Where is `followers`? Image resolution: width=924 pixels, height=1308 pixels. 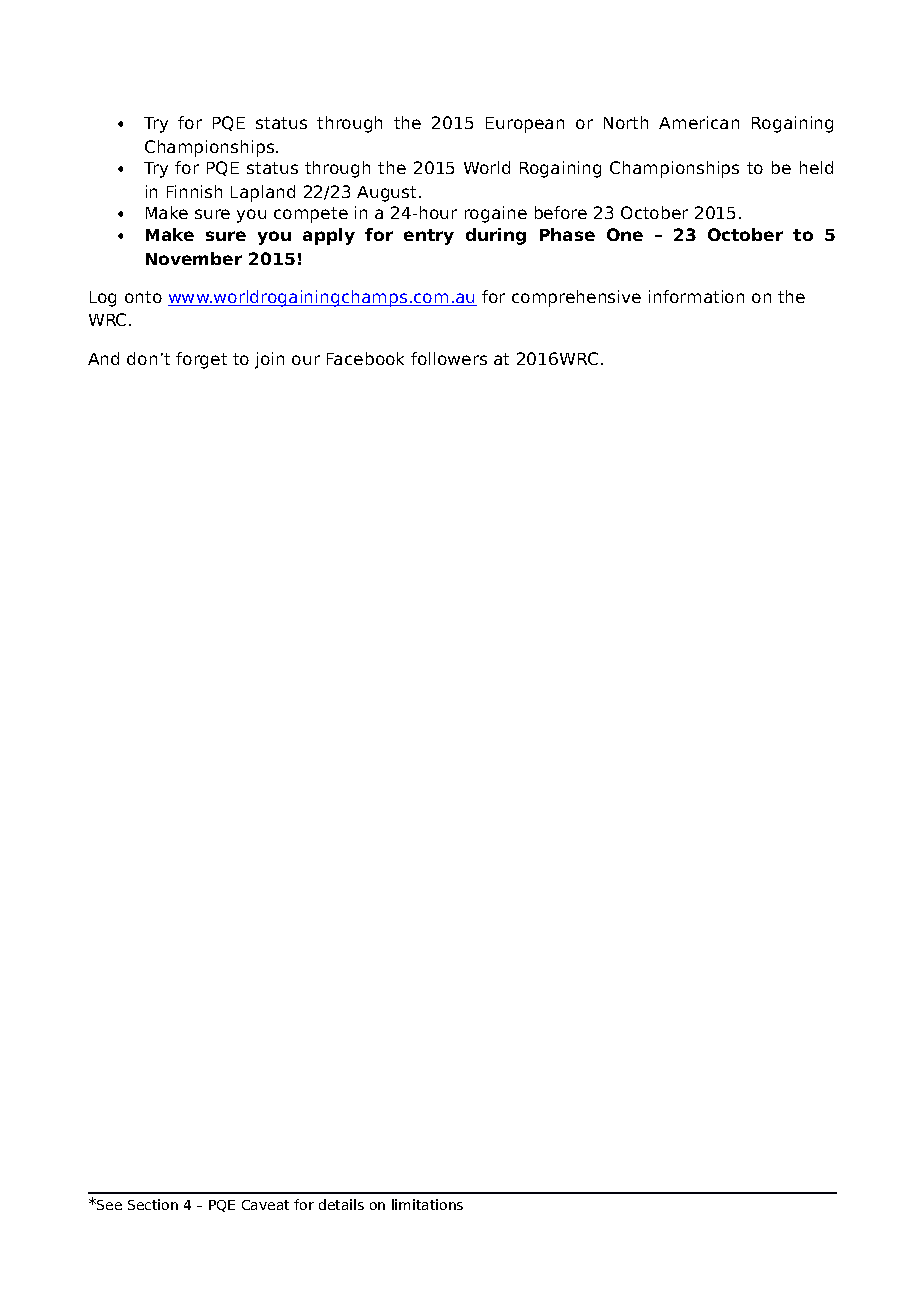
followers is located at coordinates (449, 358).
